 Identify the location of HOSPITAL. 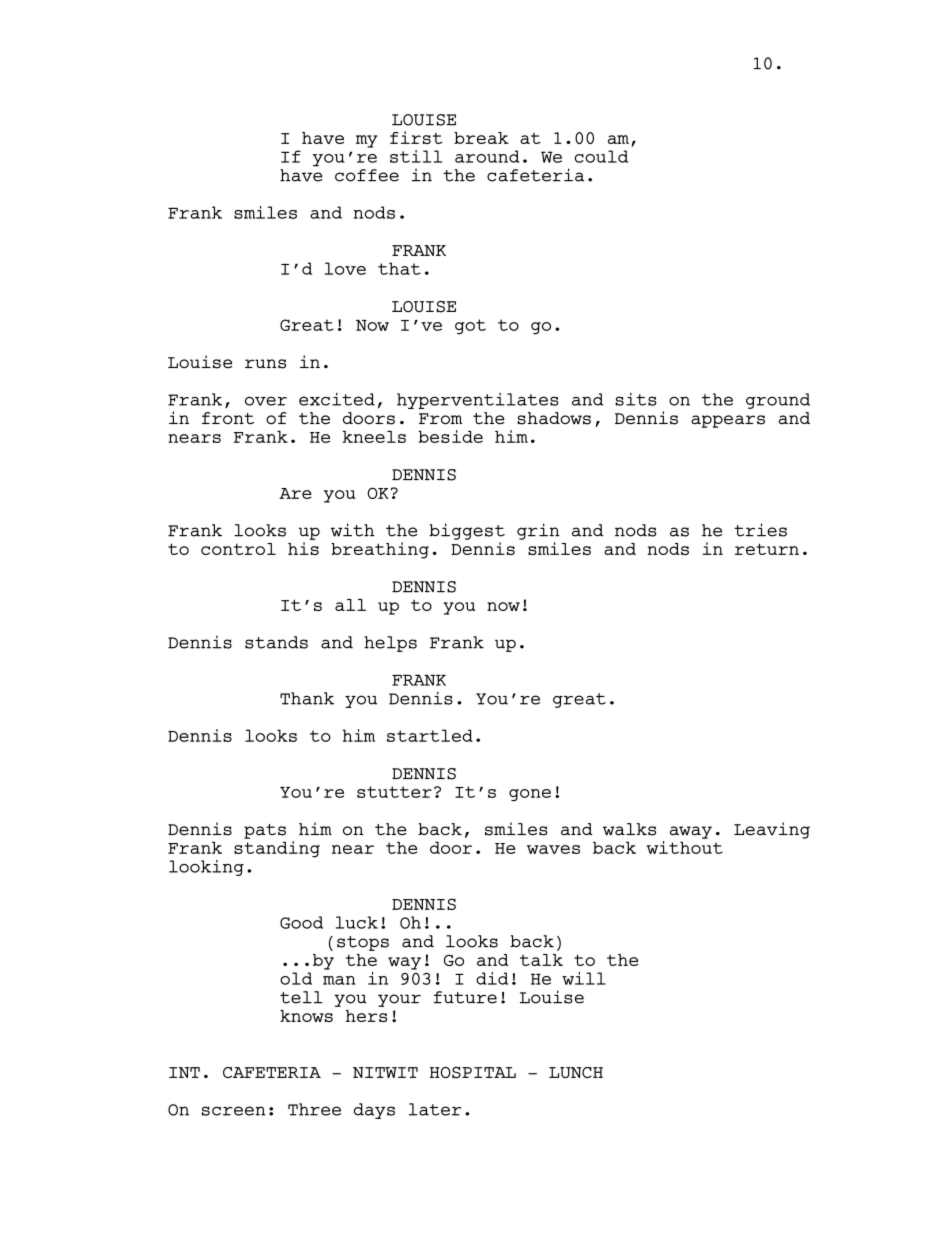
(473, 1073).
